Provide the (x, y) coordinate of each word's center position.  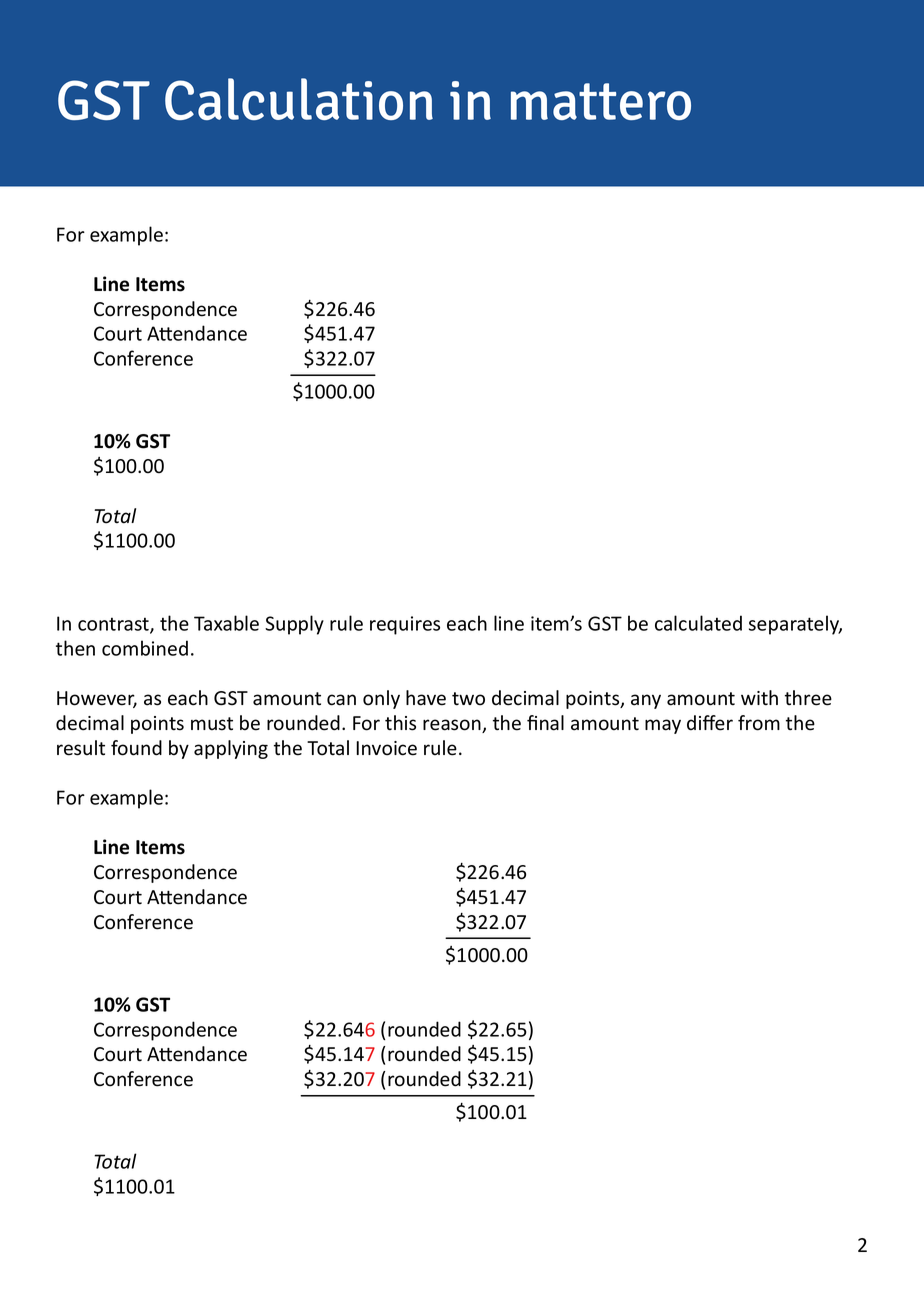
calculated (698, 623)
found (136, 748)
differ (710, 723)
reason (453, 726)
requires (405, 625)
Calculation (299, 99)
